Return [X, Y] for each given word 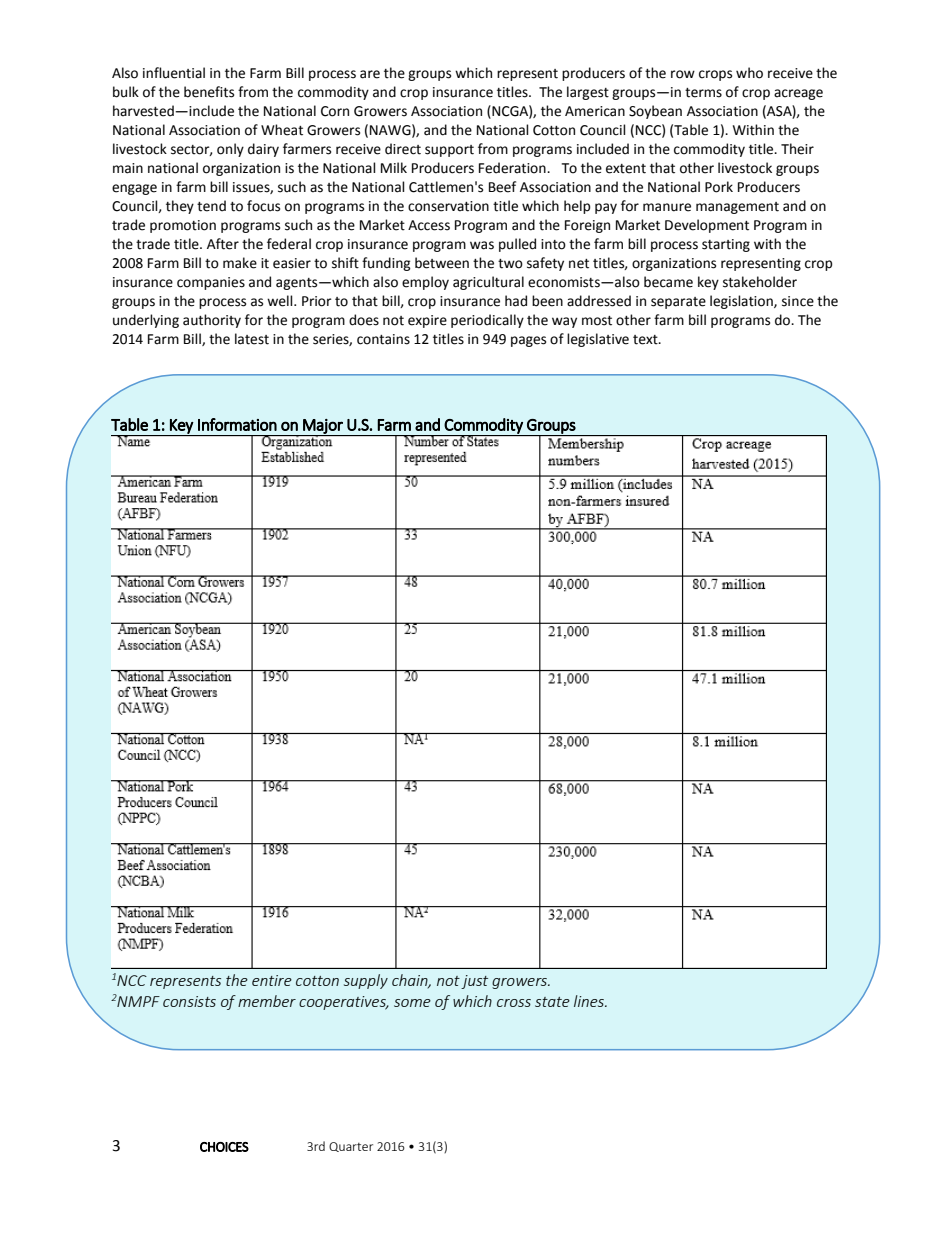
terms [703, 93]
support [449, 151]
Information [237, 424]
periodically [487, 321]
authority [212, 321]
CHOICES [224, 1147]
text [646, 340]
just [474, 982]
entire [272, 980]
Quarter [351, 1147]
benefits [209, 92]
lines [590, 1001]
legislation [742, 302]
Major [323, 427]
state [552, 1002]
